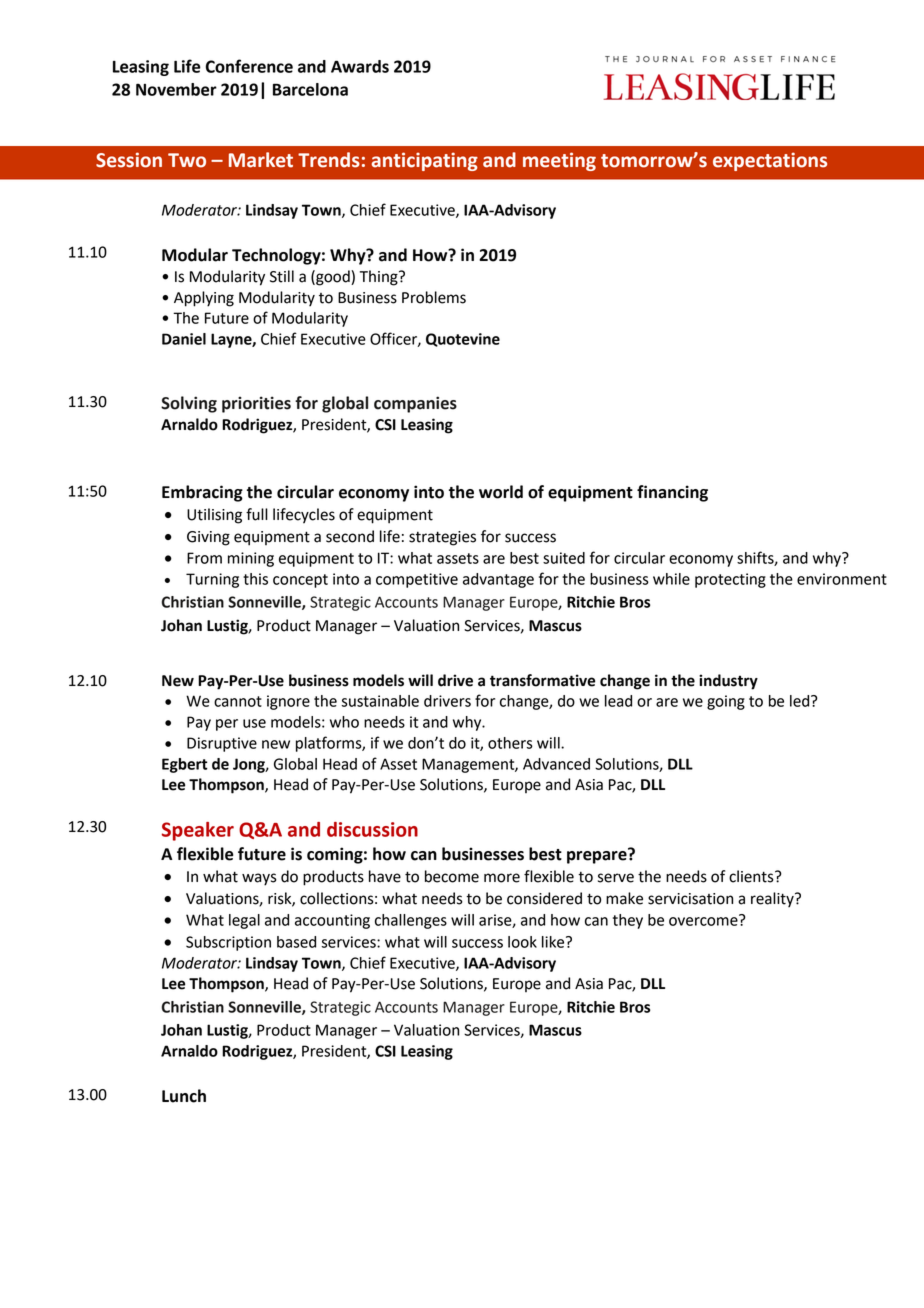  What do you see at coordinates (184, 1096) in the screenshot?
I see `Lunch` at bounding box center [184, 1096].
